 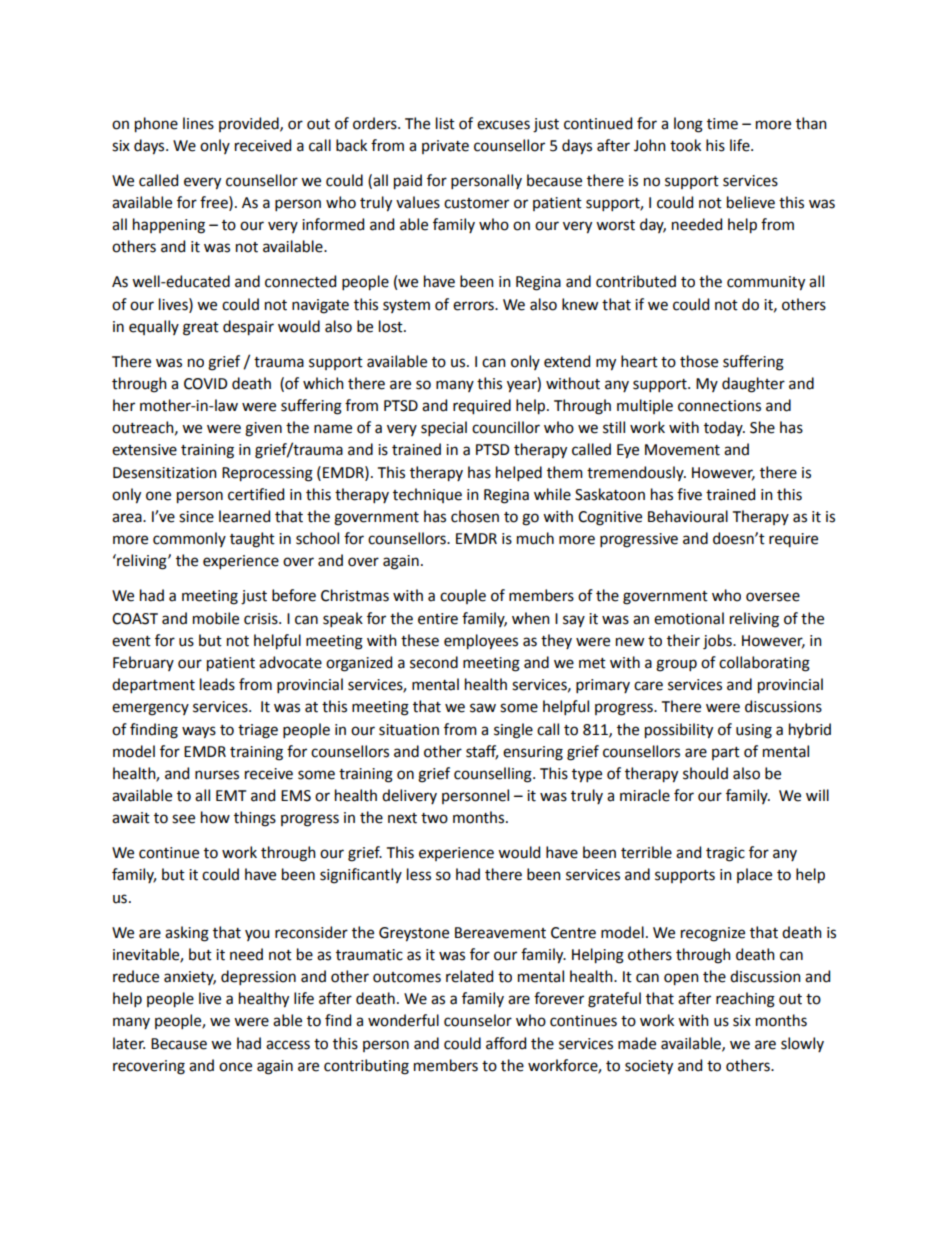 I want to click on lines, so click(x=198, y=123).
